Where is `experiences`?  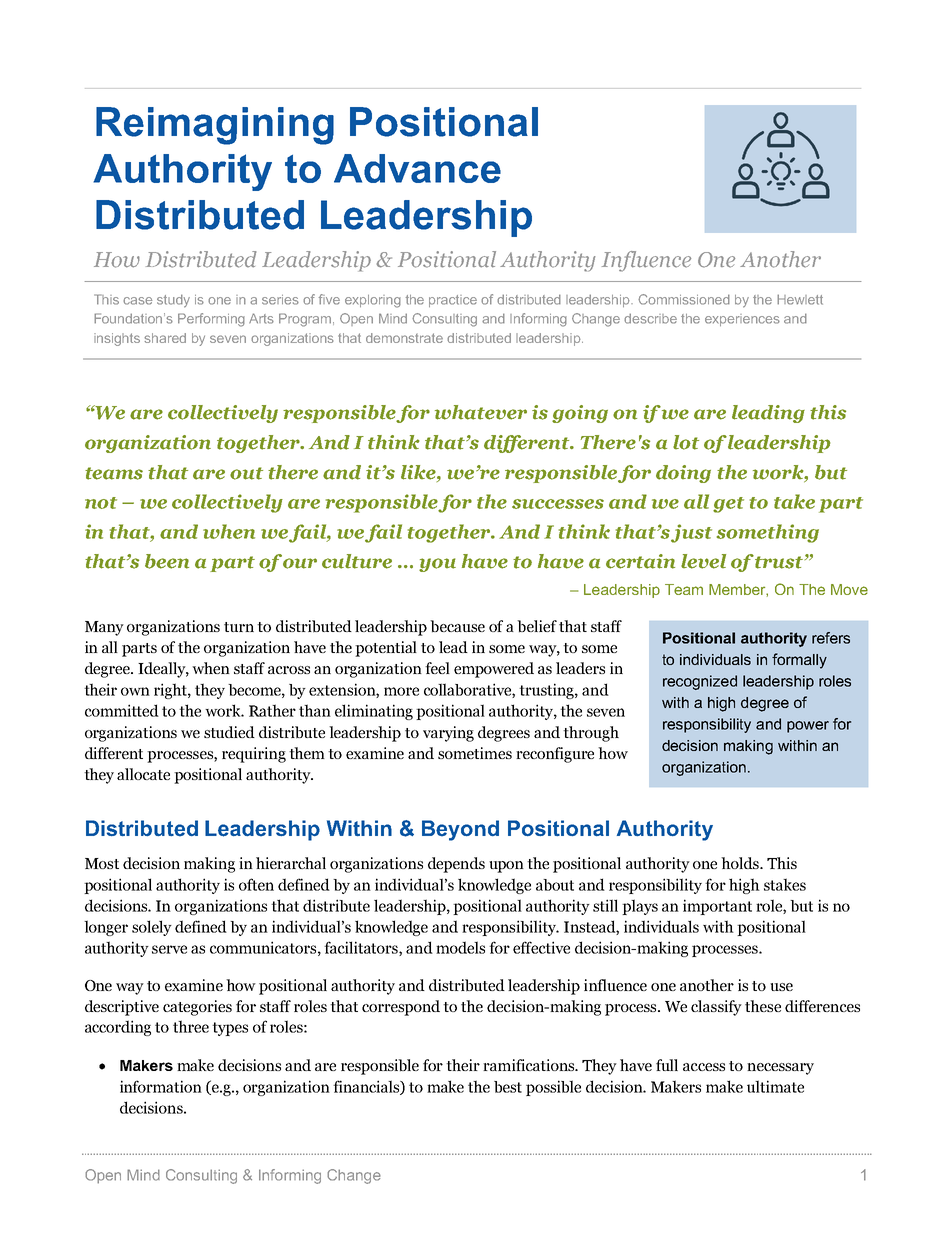 experiences is located at coordinates (742, 320).
